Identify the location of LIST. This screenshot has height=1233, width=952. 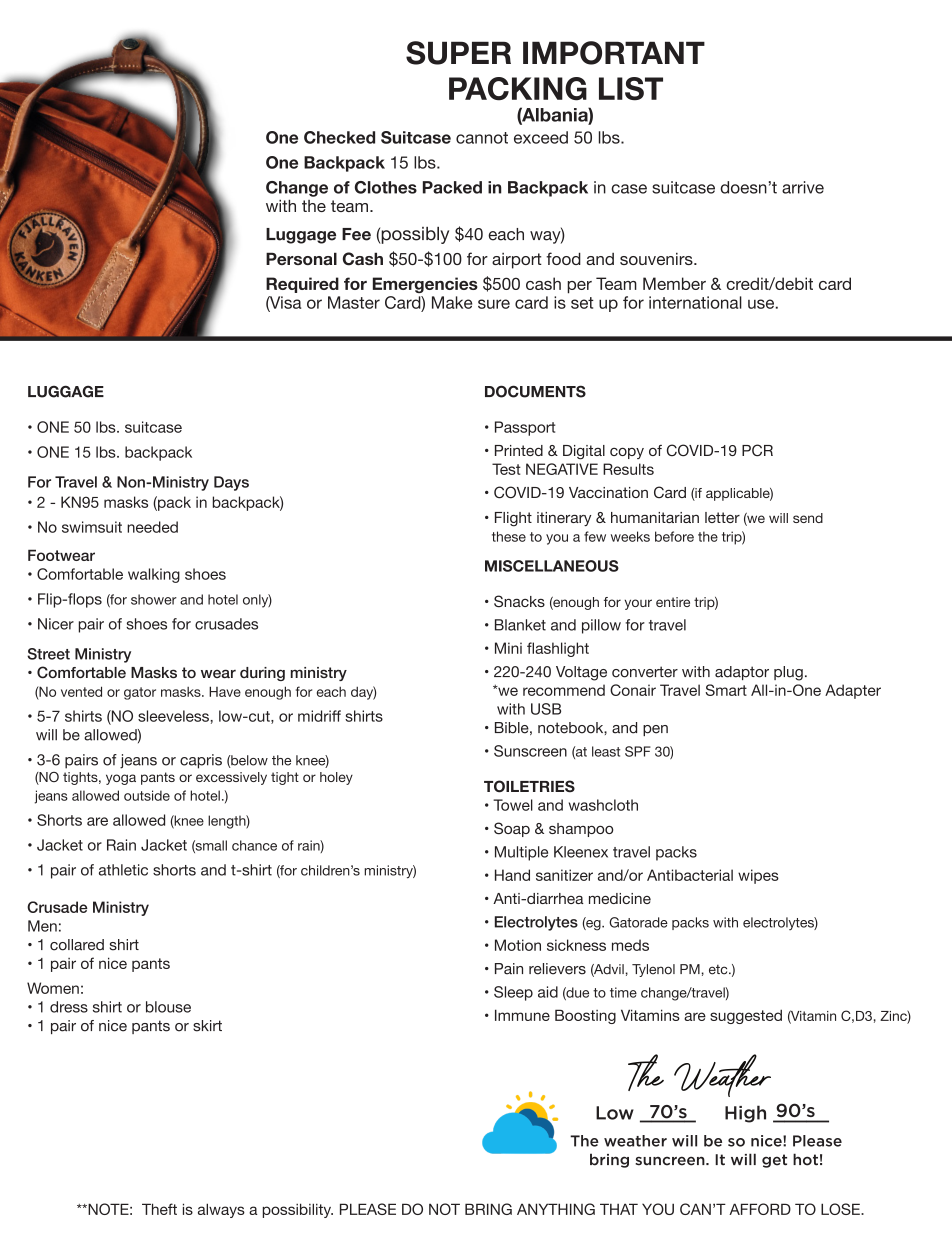
(631, 89).
